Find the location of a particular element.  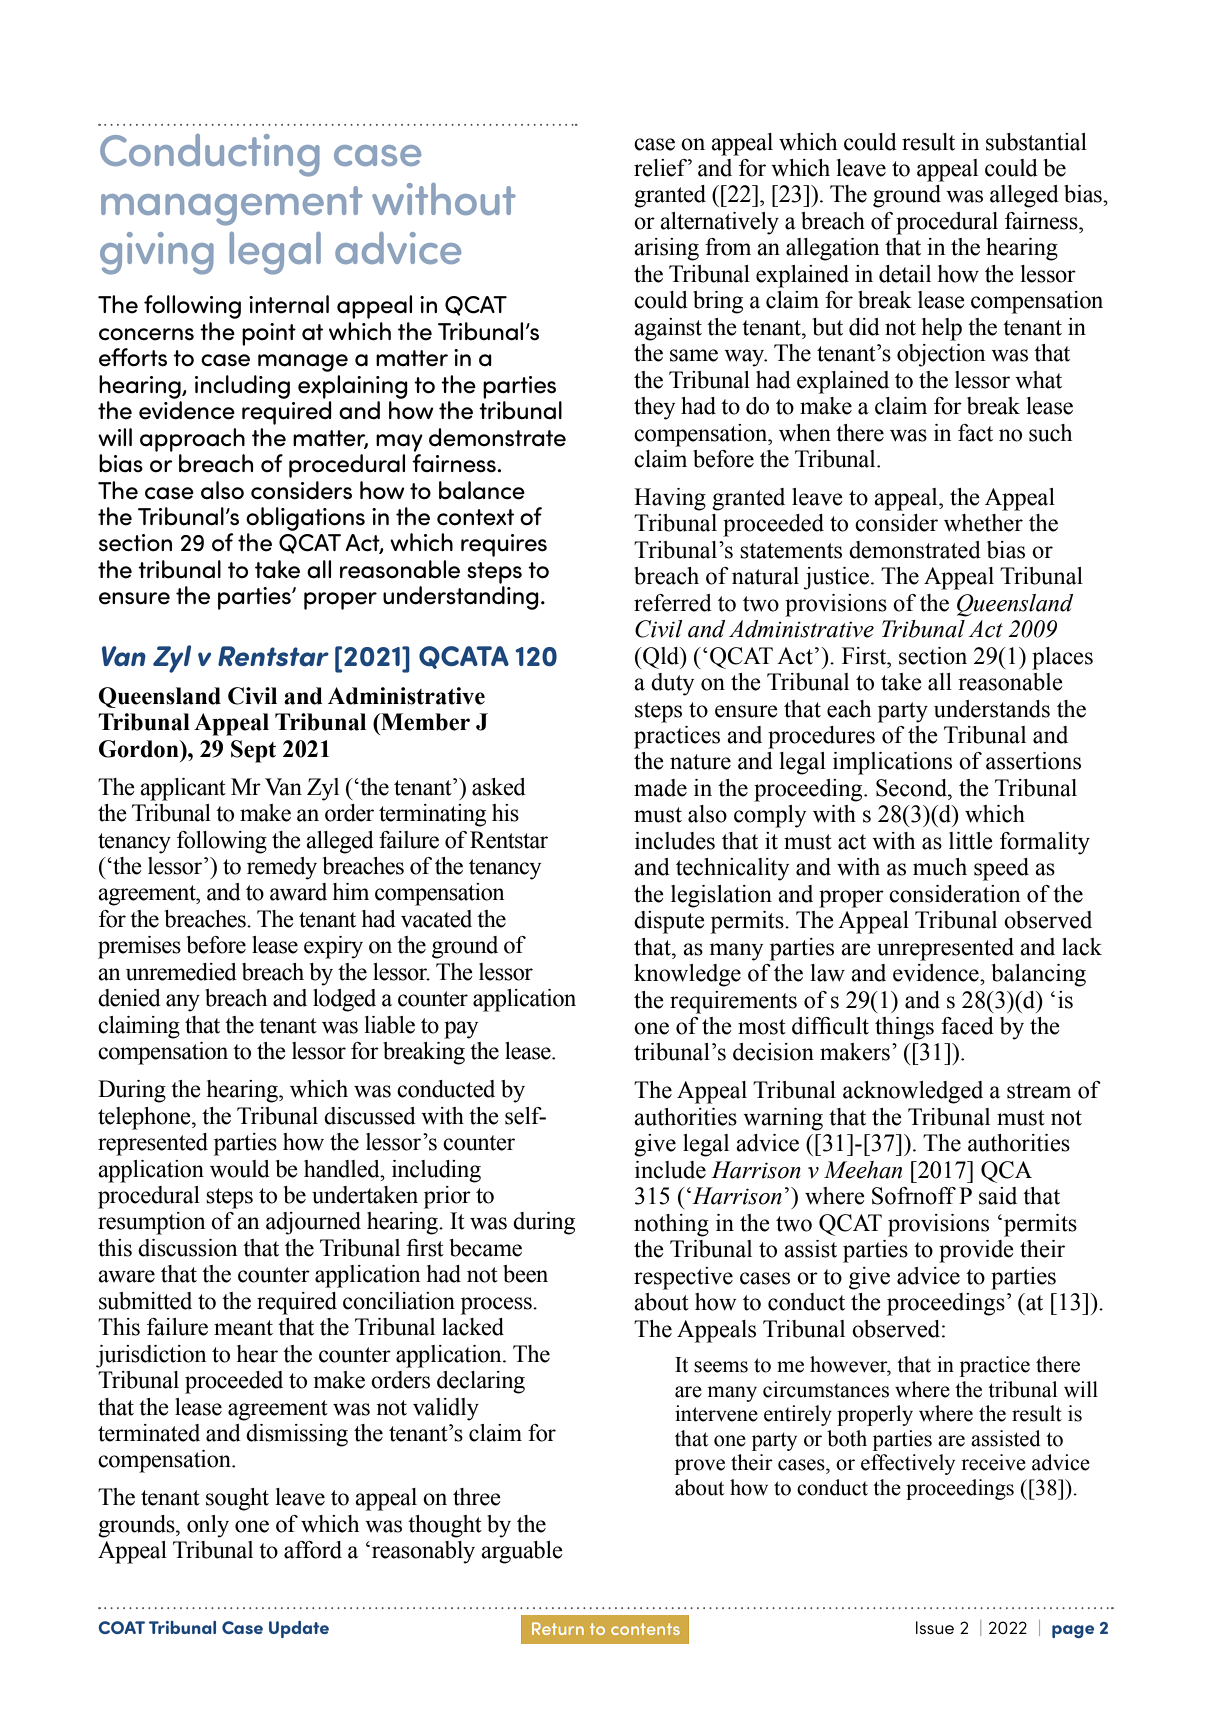

fact is located at coordinates (975, 433).
